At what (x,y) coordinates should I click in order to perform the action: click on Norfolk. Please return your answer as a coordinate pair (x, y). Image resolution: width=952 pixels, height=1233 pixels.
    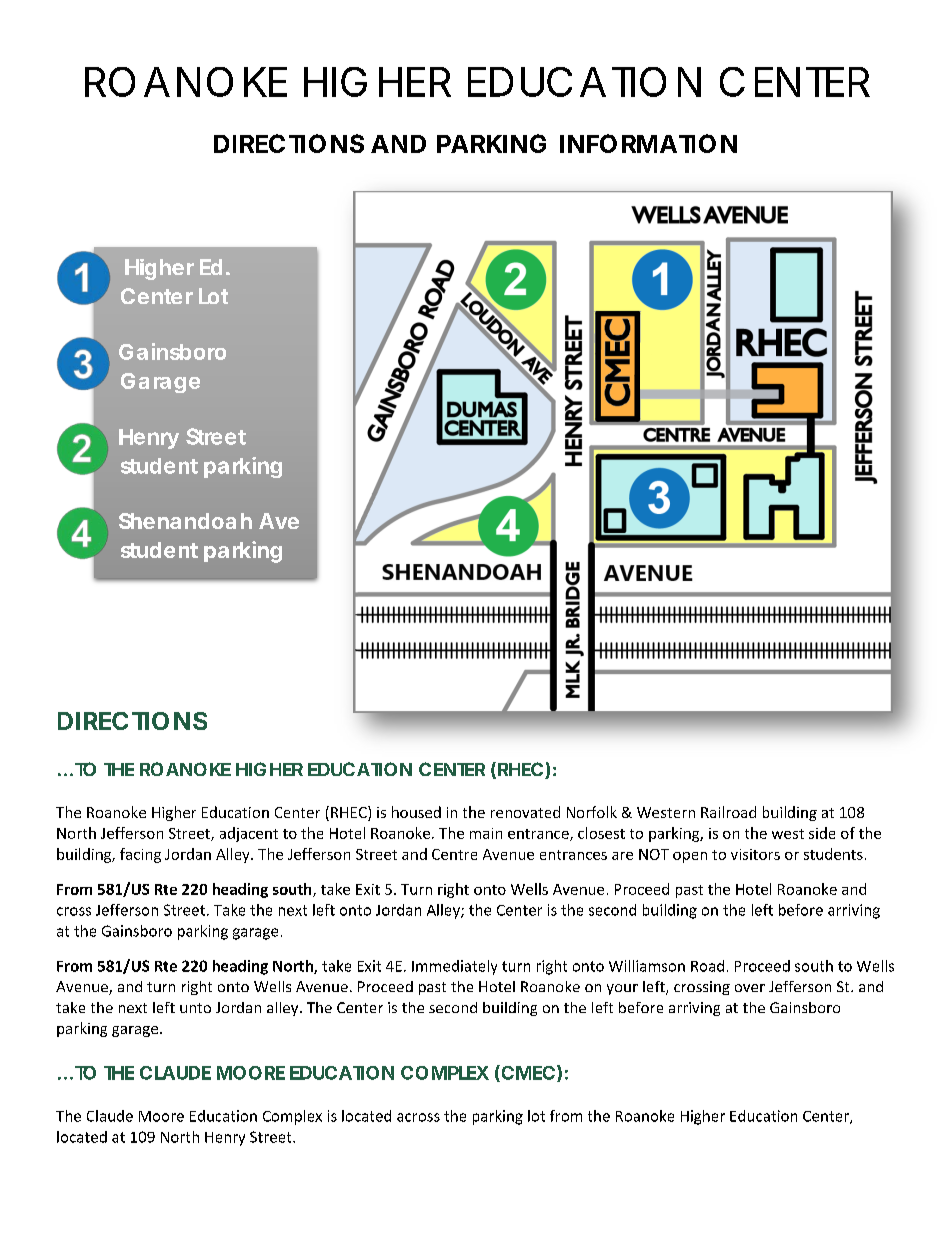
    Looking at the image, I should click on (592, 812).
